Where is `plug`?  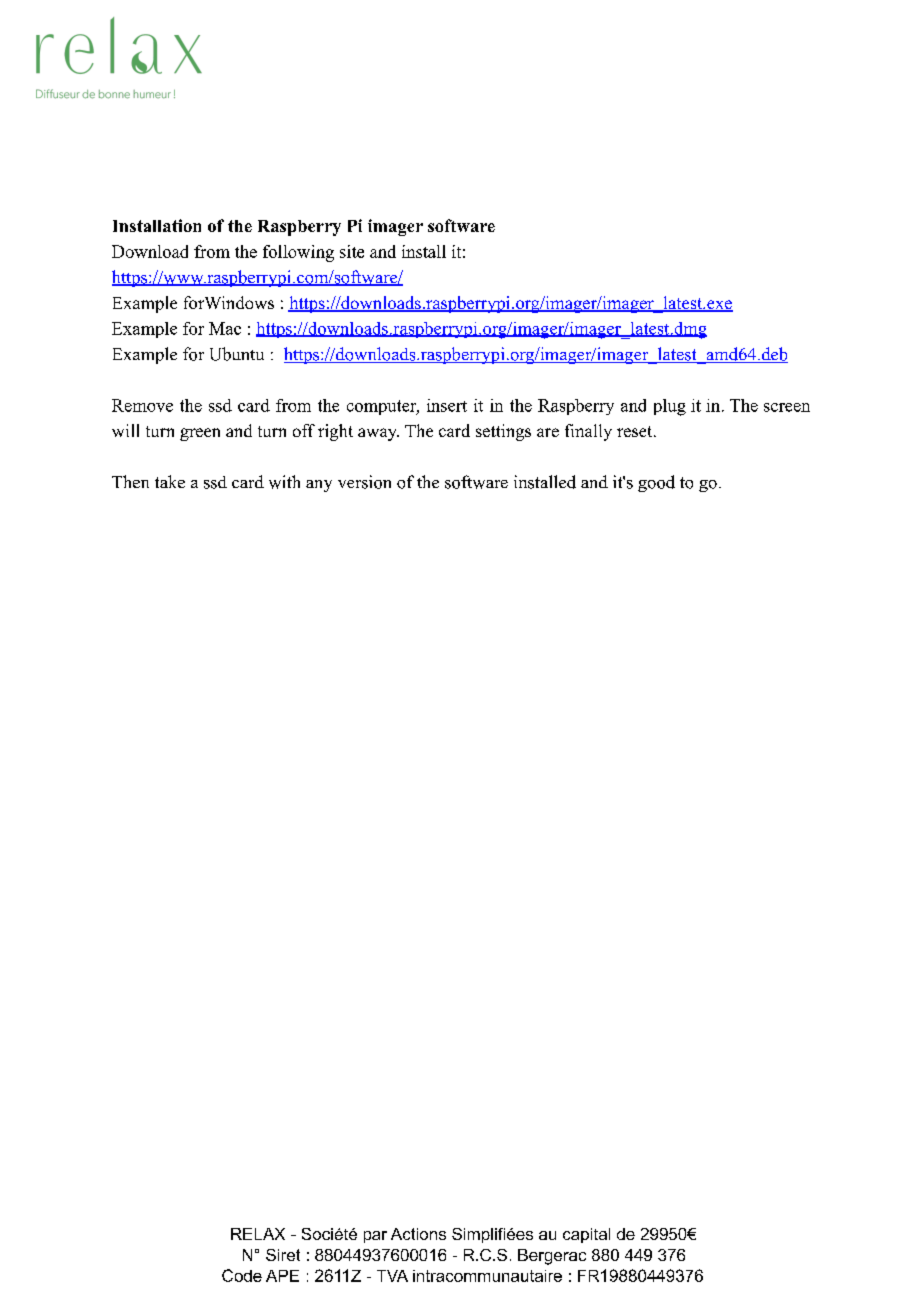 plug is located at coordinates (670, 407).
